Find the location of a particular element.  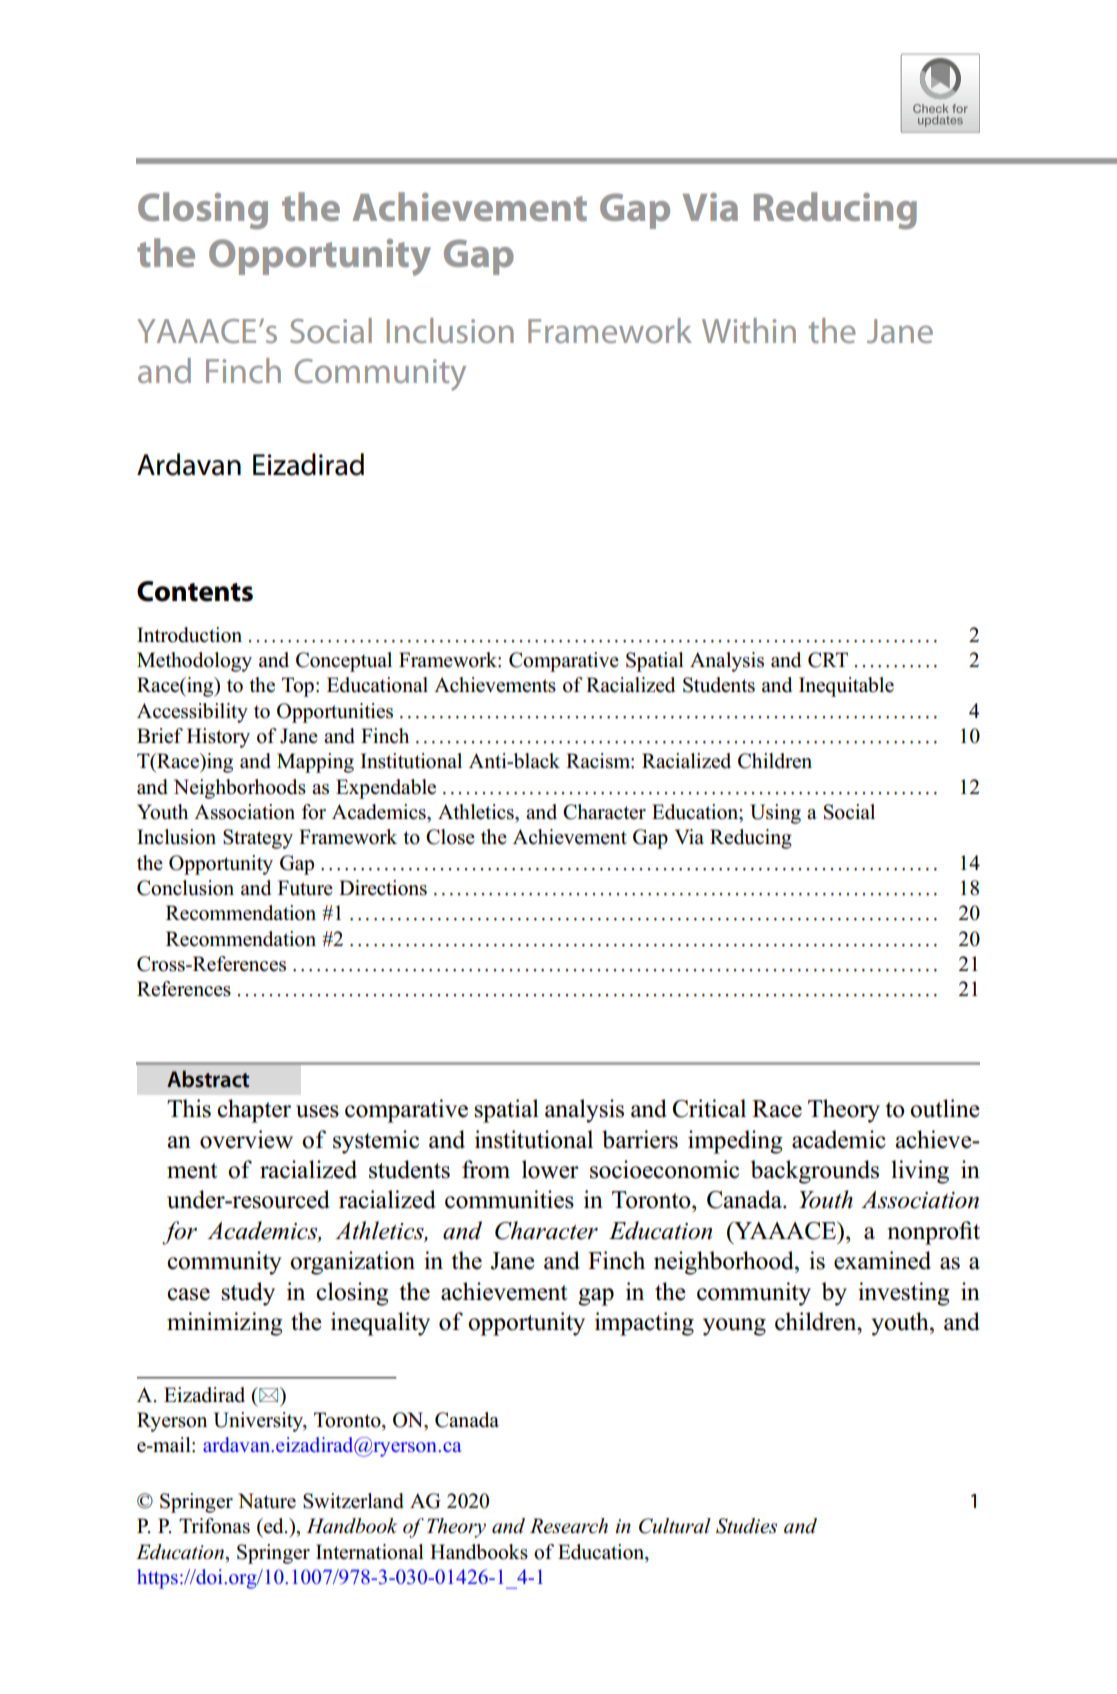

Research is located at coordinates (569, 1526).
